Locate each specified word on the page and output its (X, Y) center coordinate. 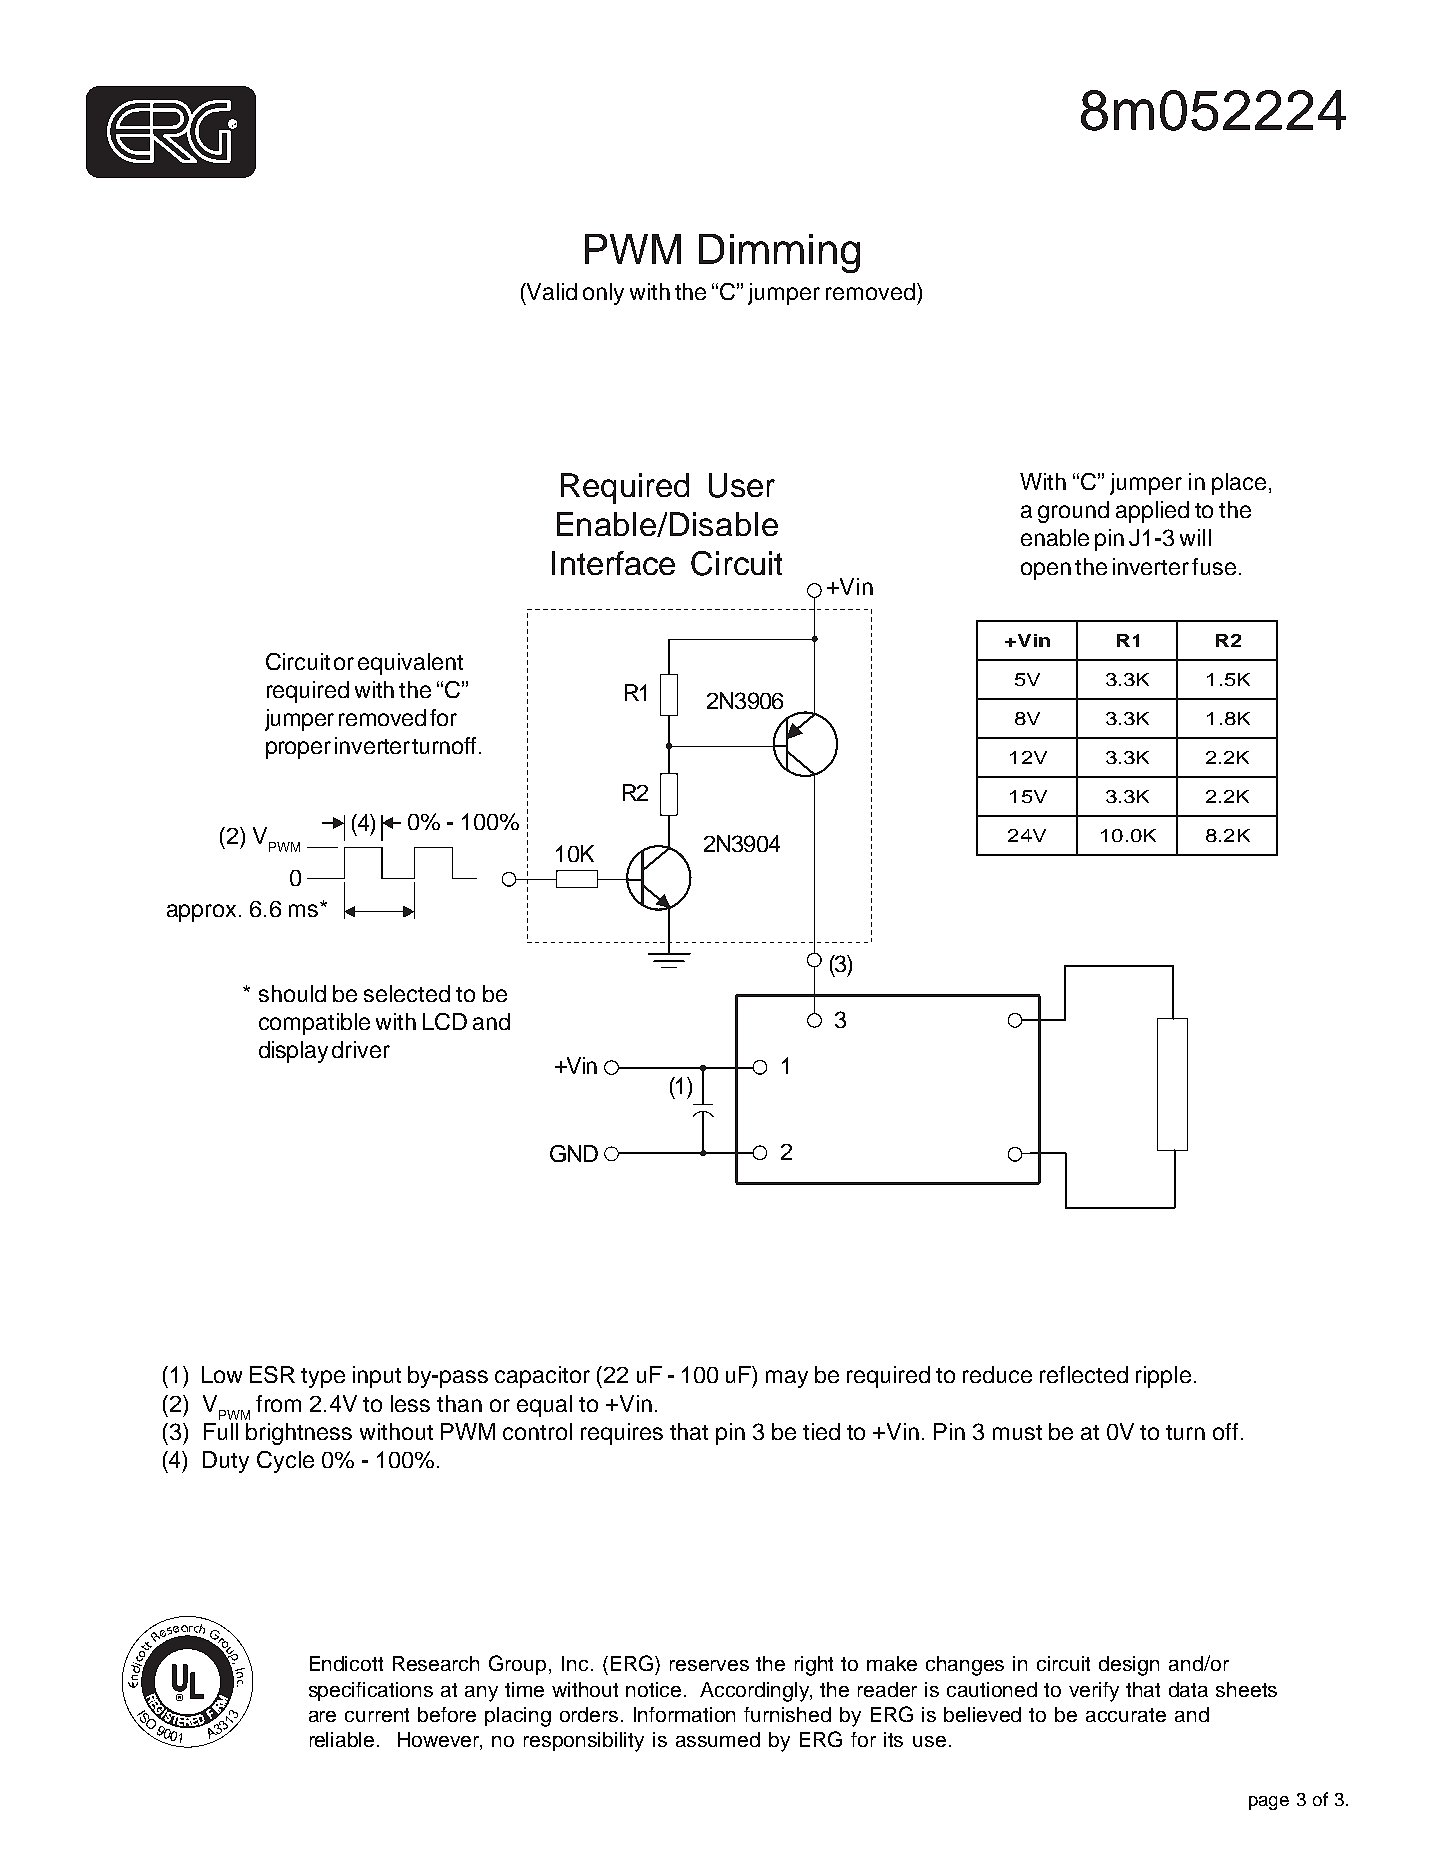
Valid (551, 291)
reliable (342, 1739)
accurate (1126, 1715)
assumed (718, 1739)
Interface (613, 563)
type (323, 1378)
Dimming (779, 253)
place (1239, 484)
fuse (1214, 566)
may (787, 1379)
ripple (1163, 1377)
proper (298, 750)
